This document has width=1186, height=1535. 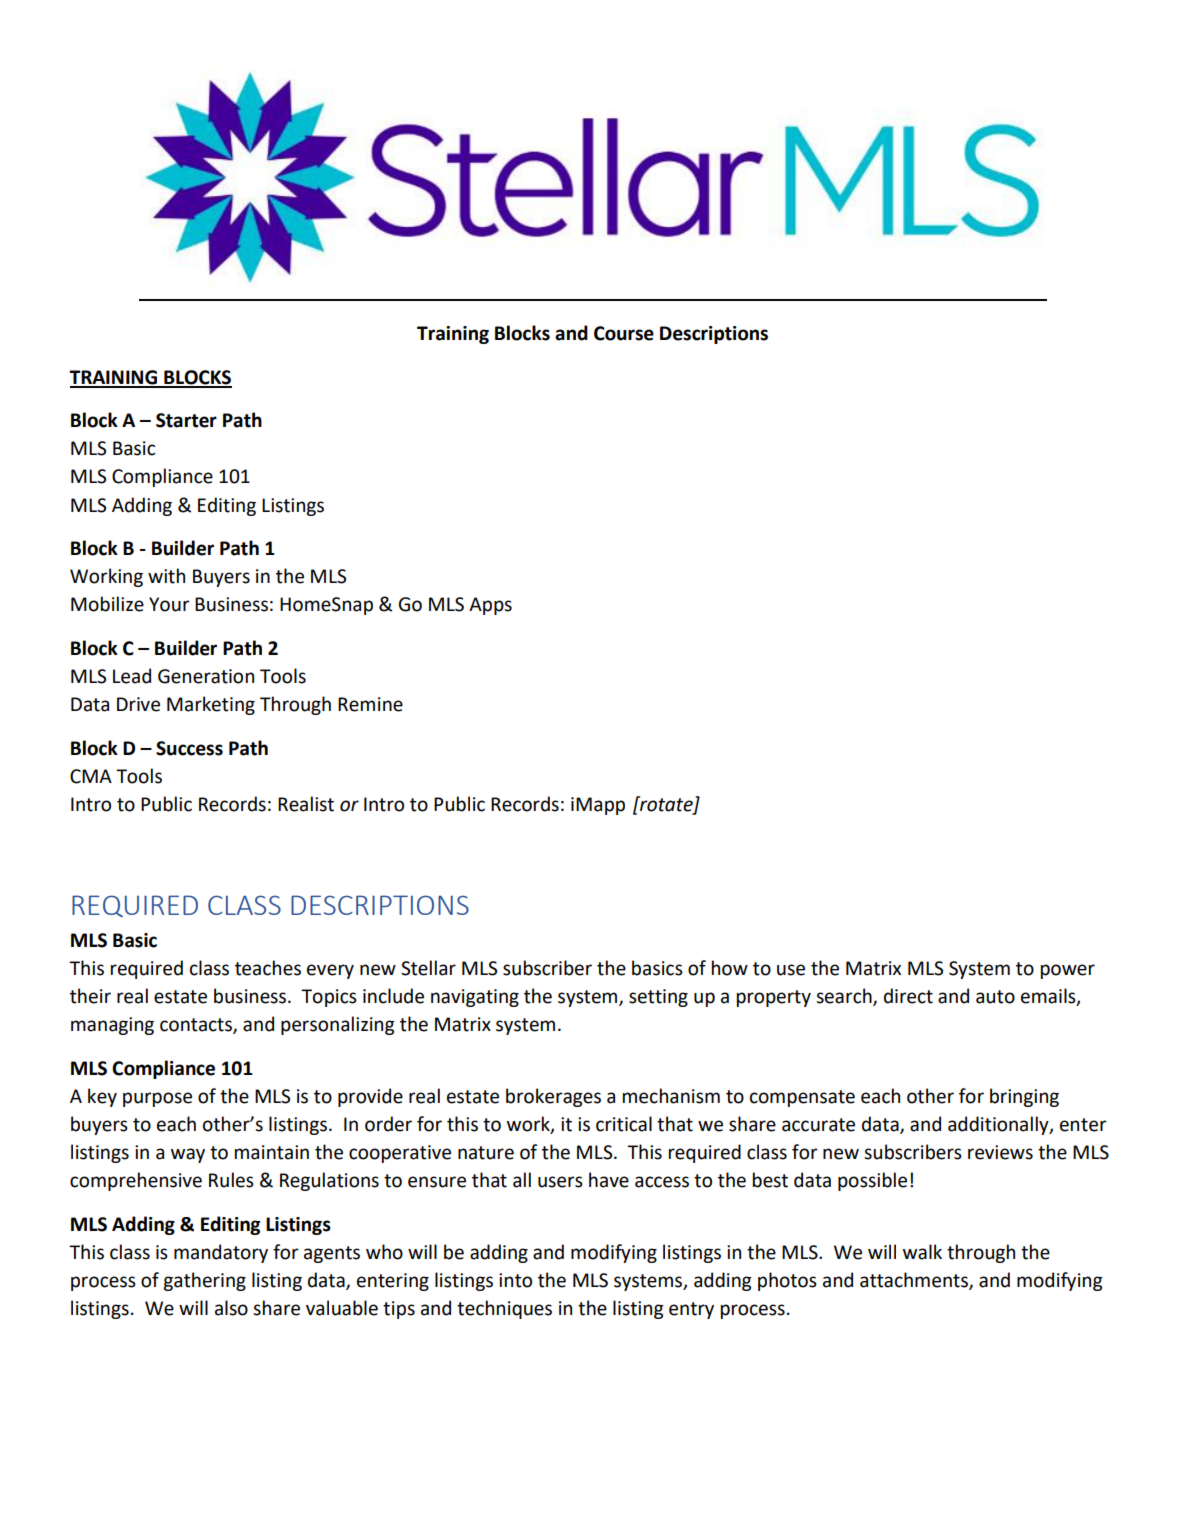 I want to click on Apps, so click(x=490, y=606).
